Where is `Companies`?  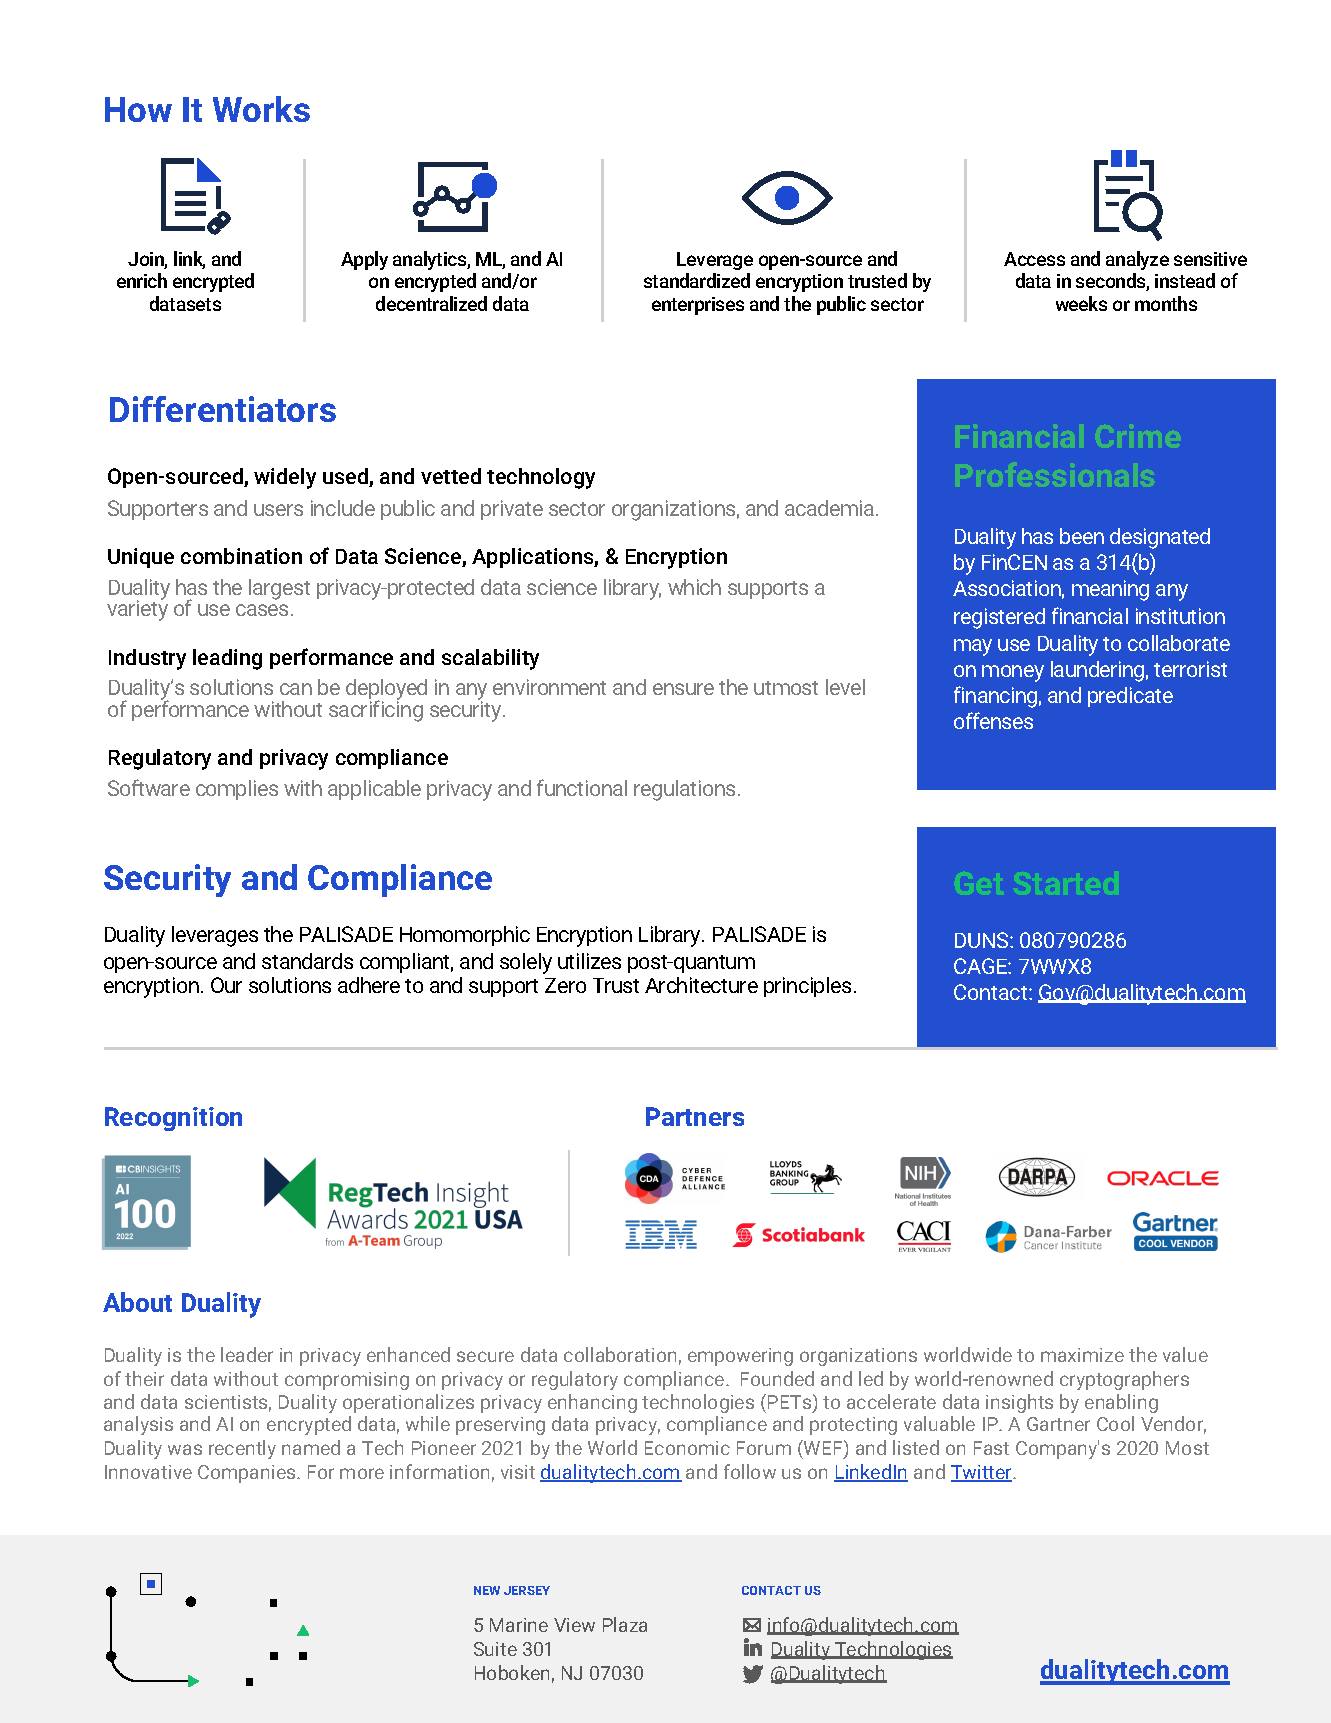 Companies is located at coordinates (248, 1474).
